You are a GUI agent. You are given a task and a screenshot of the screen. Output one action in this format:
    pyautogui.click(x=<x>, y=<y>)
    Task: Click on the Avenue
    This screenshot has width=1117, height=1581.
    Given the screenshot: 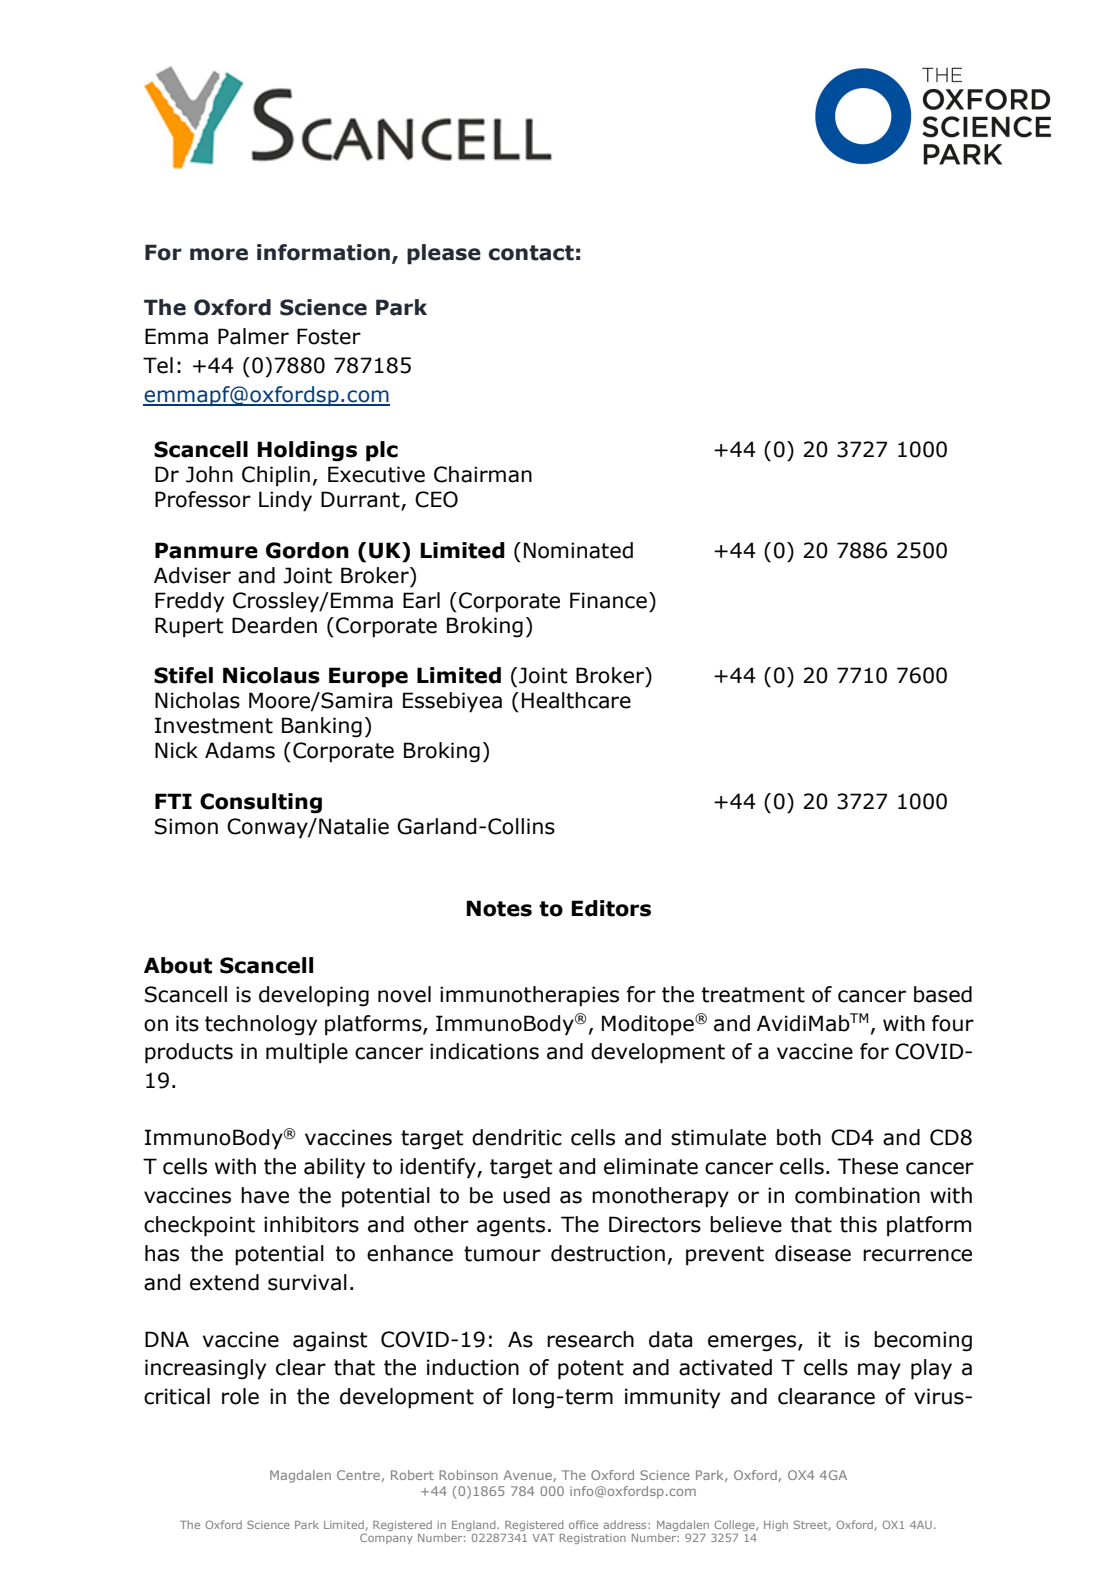 What is the action you would take?
    pyautogui.click(x=529, y=1476)
